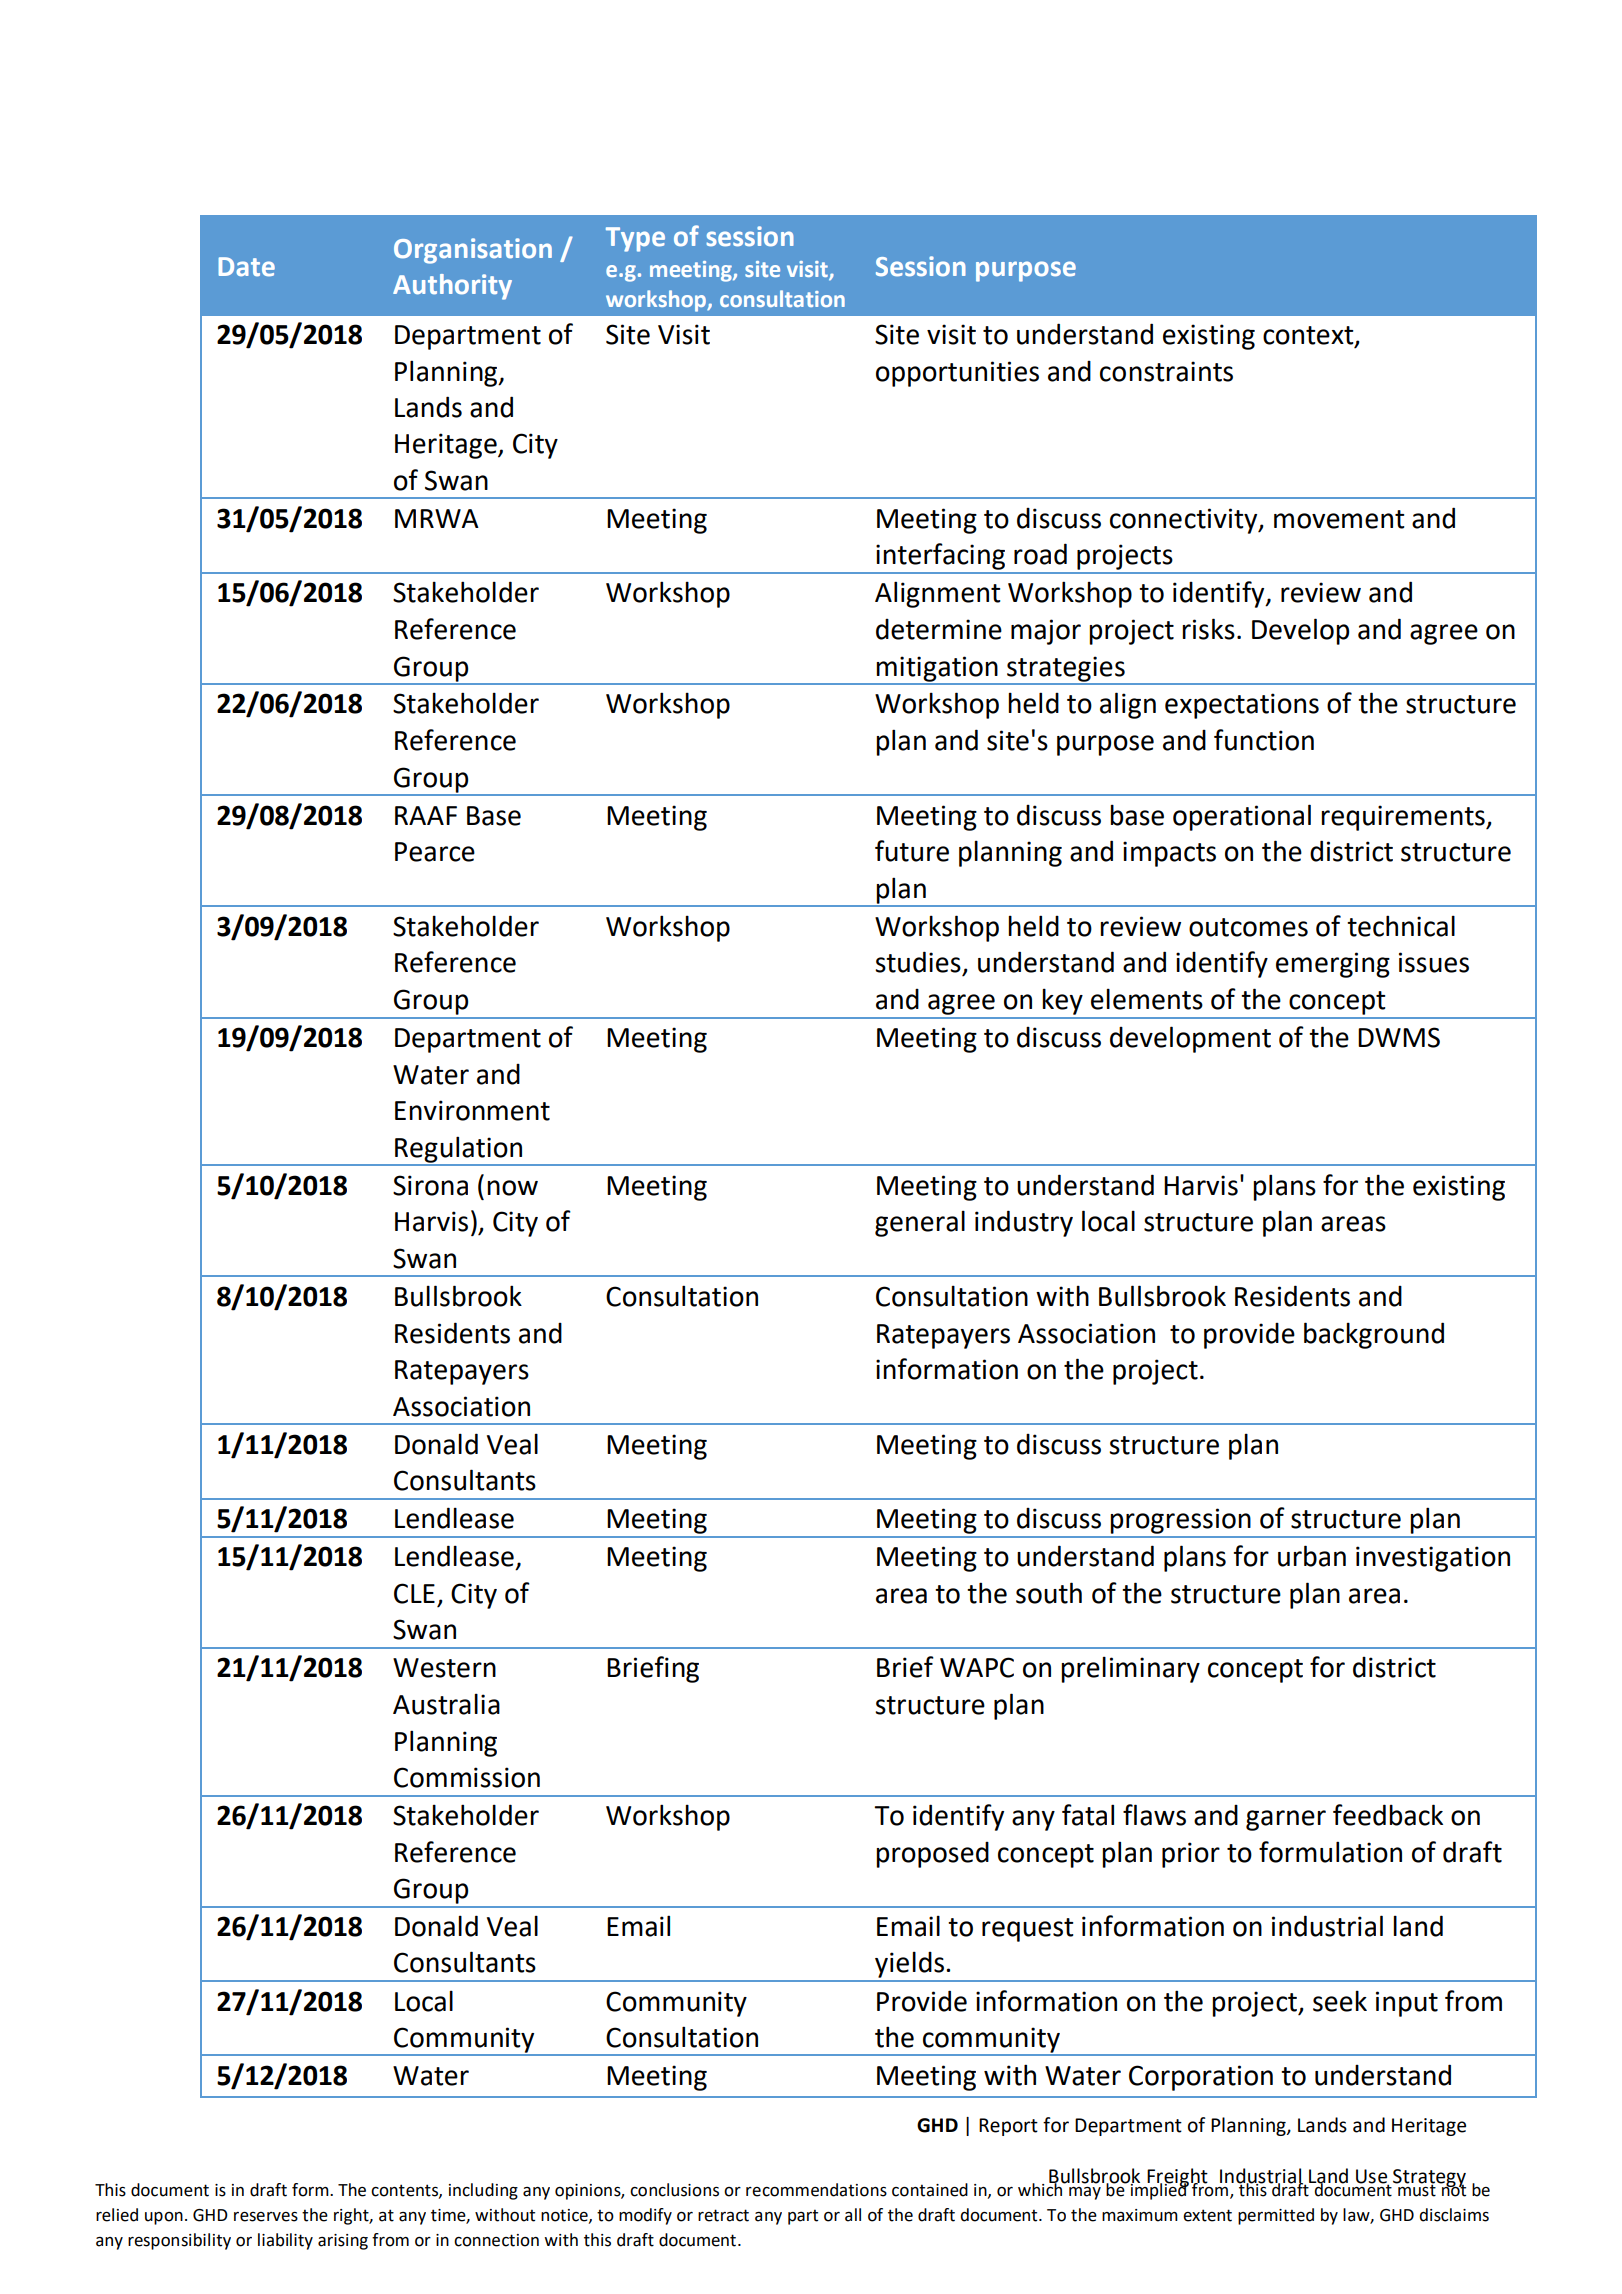 The image size is (1622, 2294). I want to click on proposed, so click(932, 1855).
